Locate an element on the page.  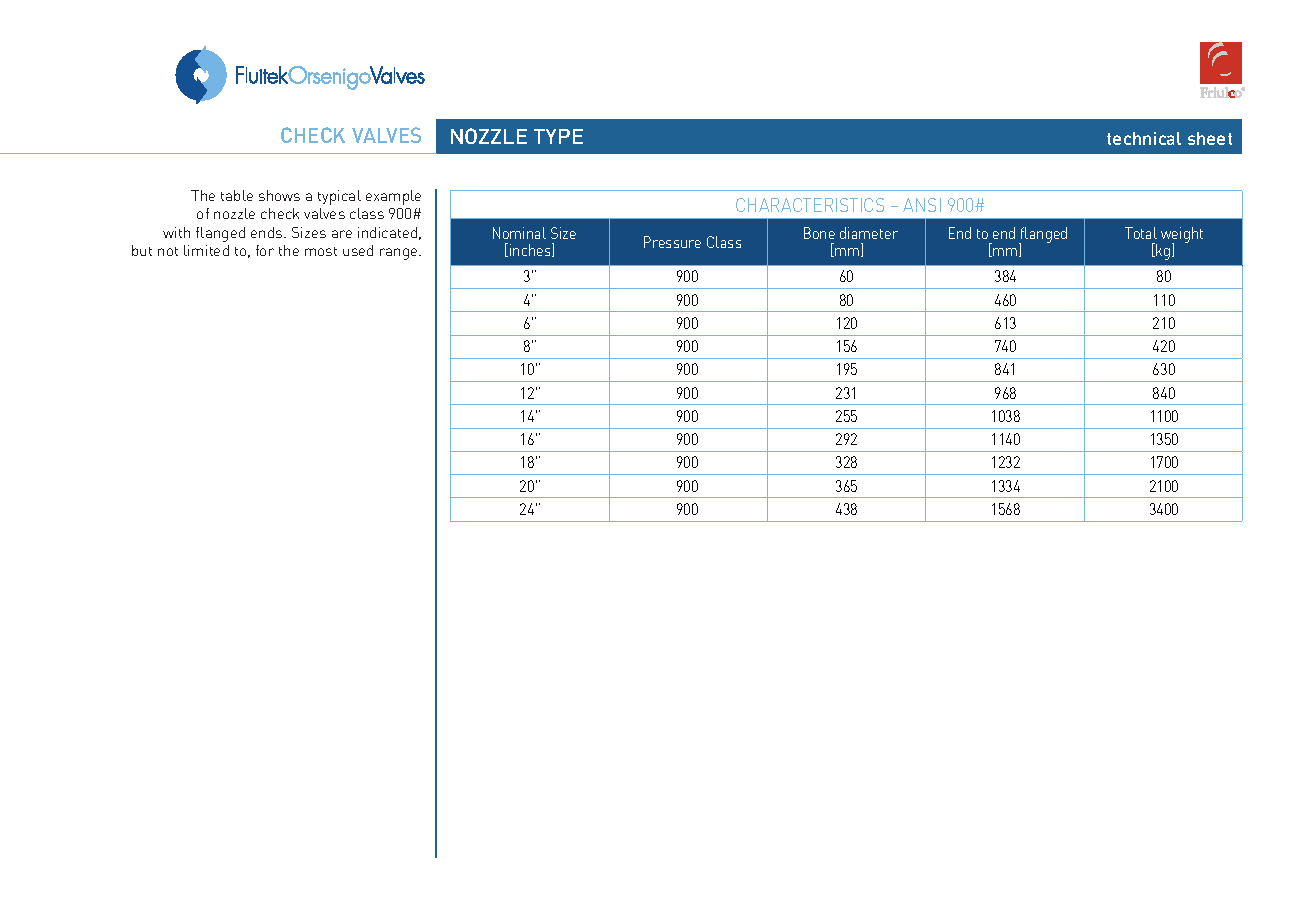
for is located at coordinates (265, 250).
